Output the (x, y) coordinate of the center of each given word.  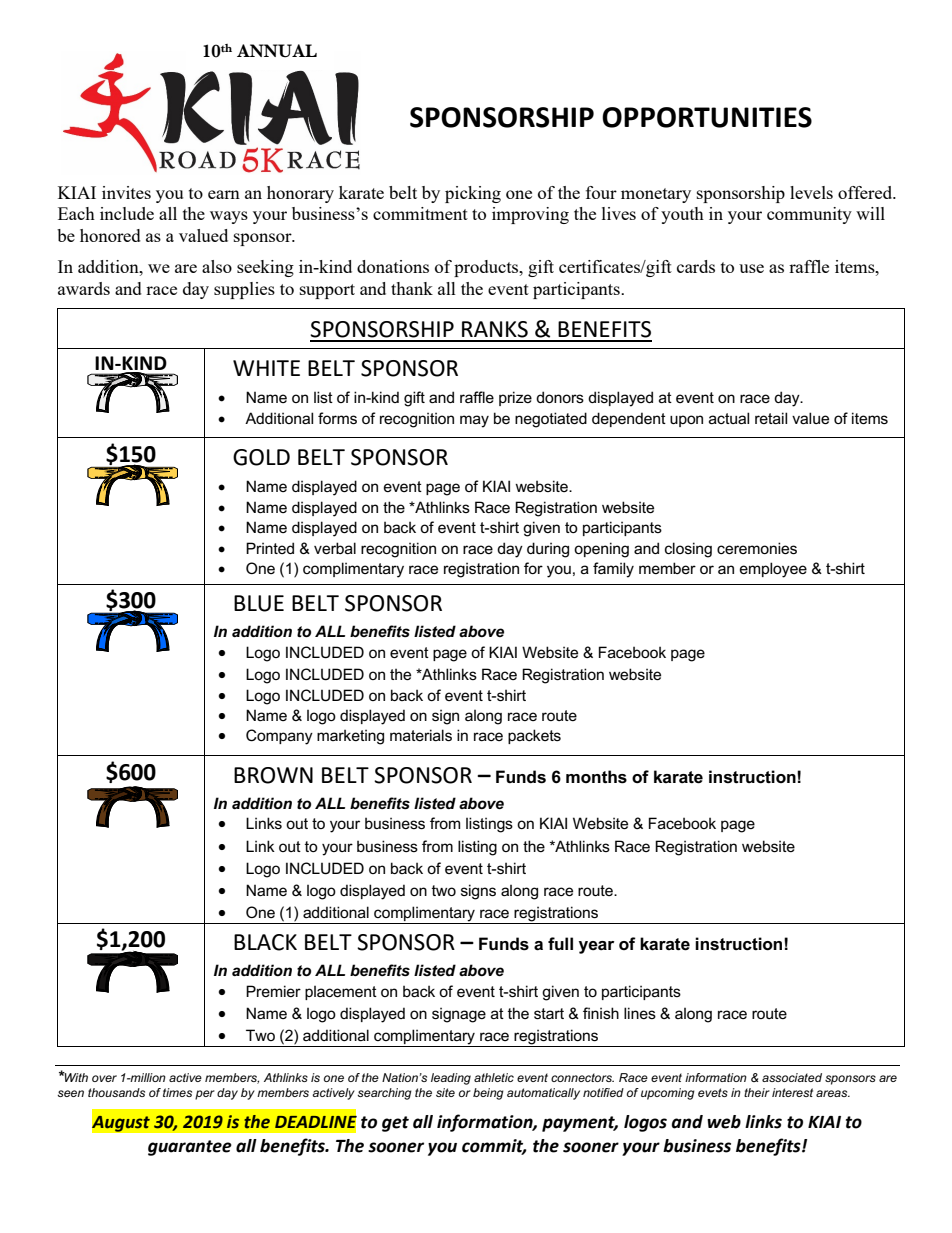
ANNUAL (277, 51)
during (548, 550)
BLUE (259, 603)
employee (773, 570)
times (177, 1092)
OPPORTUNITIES (707, 117)
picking (473, 194)
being (488, 1094)
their (757, 1092)
